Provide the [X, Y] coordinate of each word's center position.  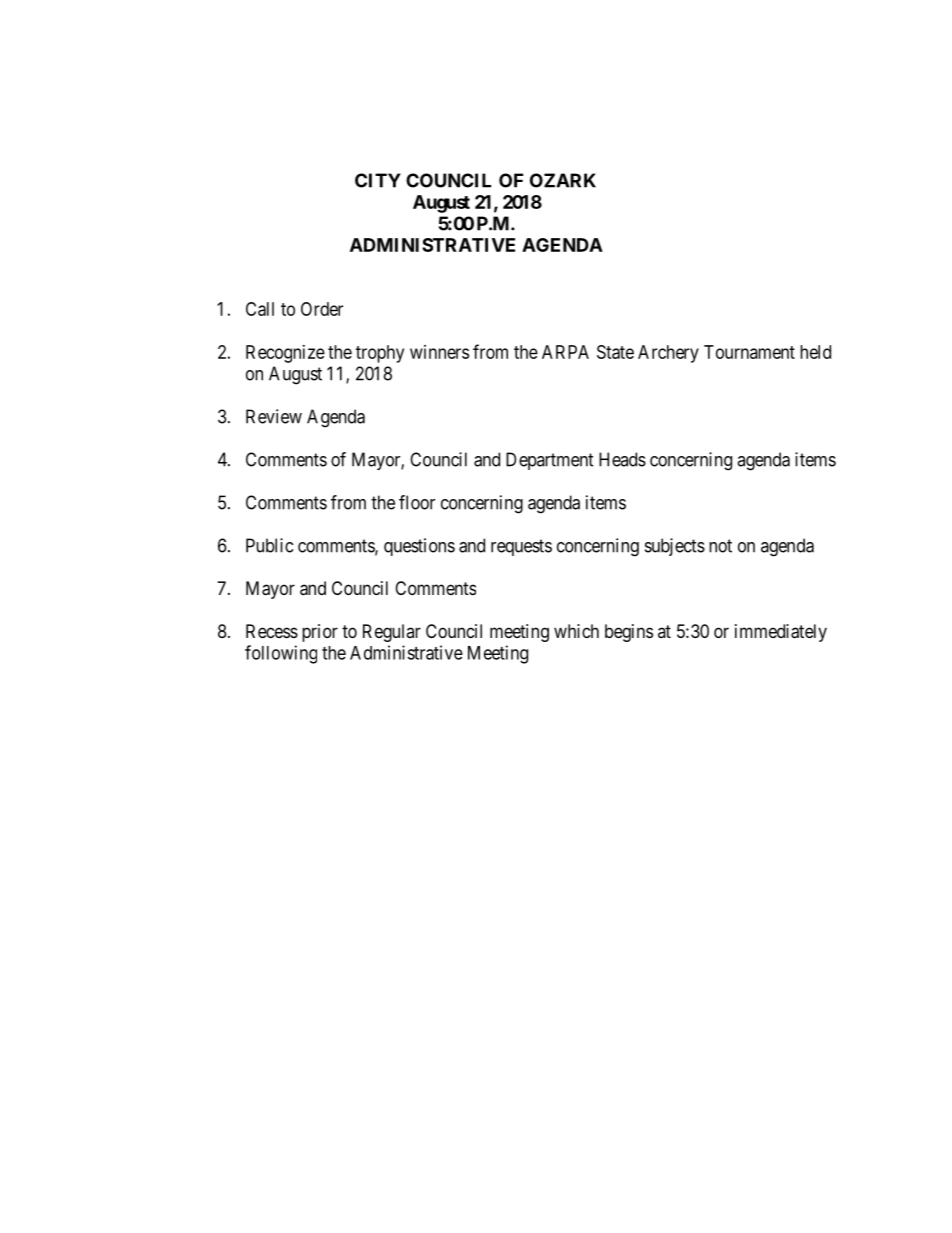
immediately [781, 633]
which [576, 631]
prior [320, 633]
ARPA [565, 352]
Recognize [285, 354]
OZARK [563, 180]
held [815, 352]
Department [550, 461]
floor [417, 502]
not [720, 546]
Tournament [749, 352]
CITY [378, 180]
